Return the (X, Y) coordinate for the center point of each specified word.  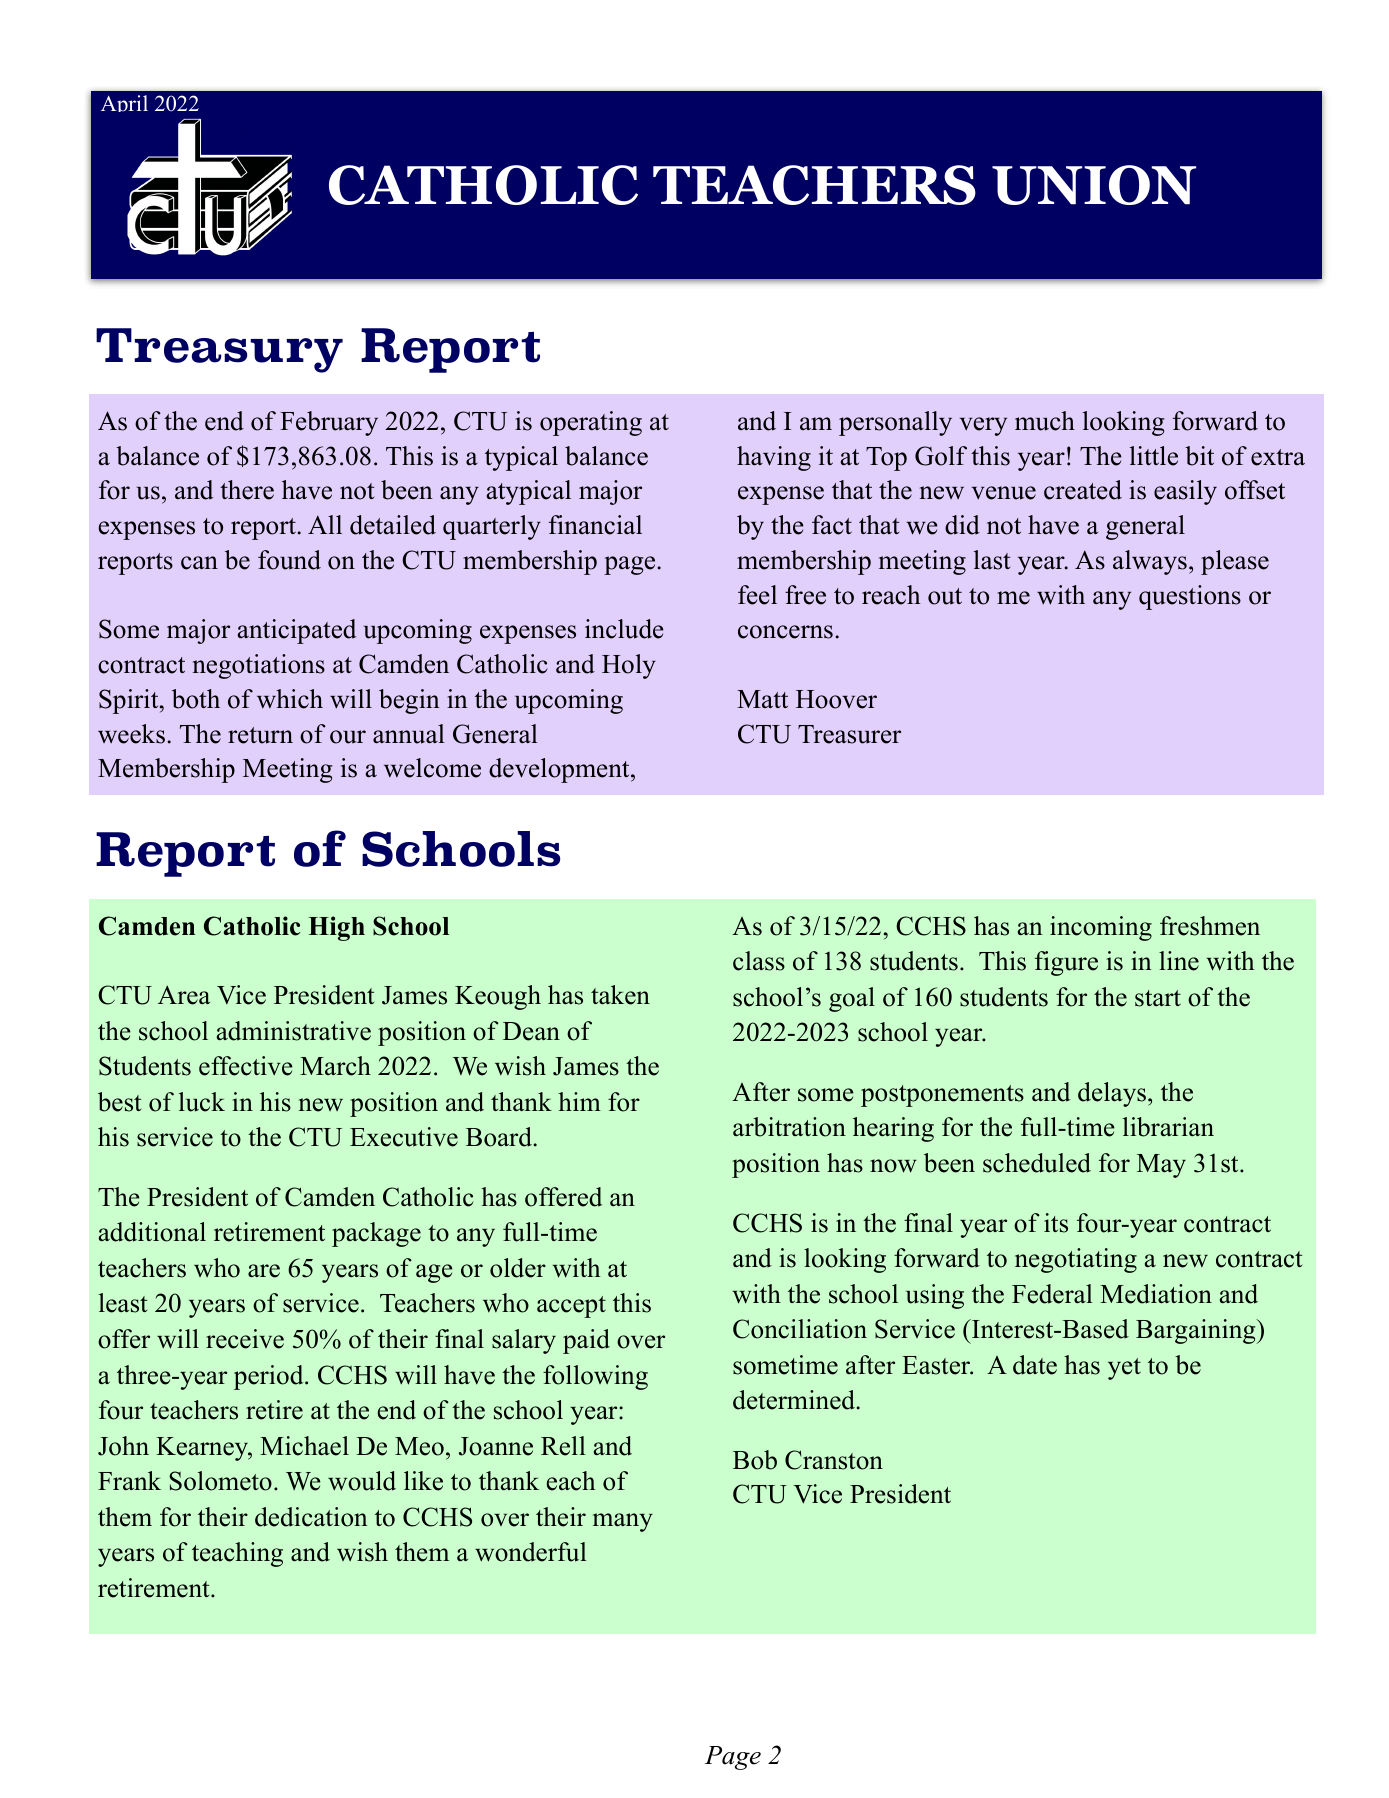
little (1154, 456)
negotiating (1076, 1260)
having (774, 458)
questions (1190, 597)
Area (184, 995)
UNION (1094, 185)
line (1179, 961)
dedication (311, 1517)
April (124, 103)
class (759, 961)
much (1045, 421)
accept (571, 1307)
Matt (762, 699)
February (329, 423)
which (290, 699)
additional (152, 1232)
